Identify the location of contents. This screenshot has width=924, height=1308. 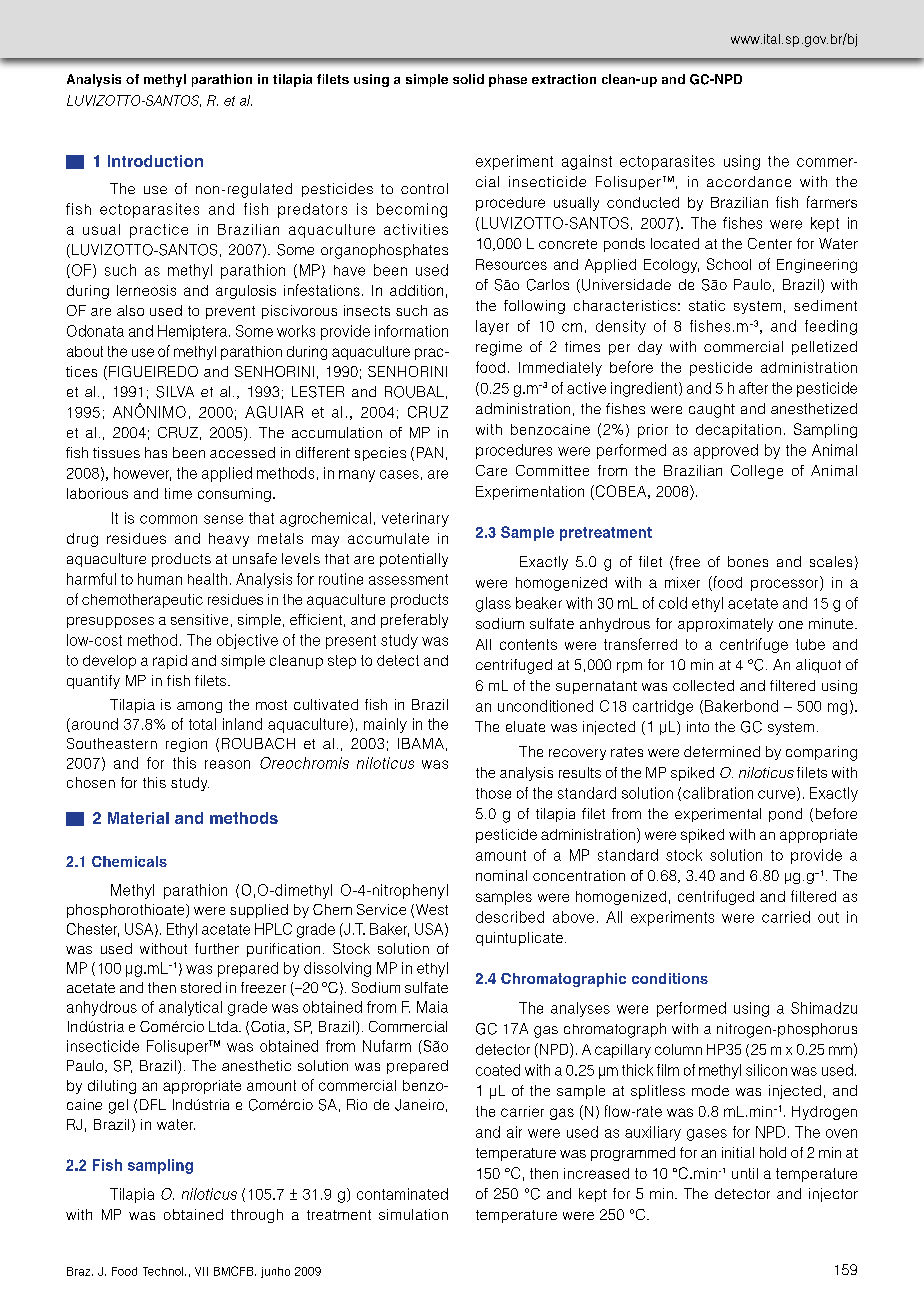
(528, 644).
